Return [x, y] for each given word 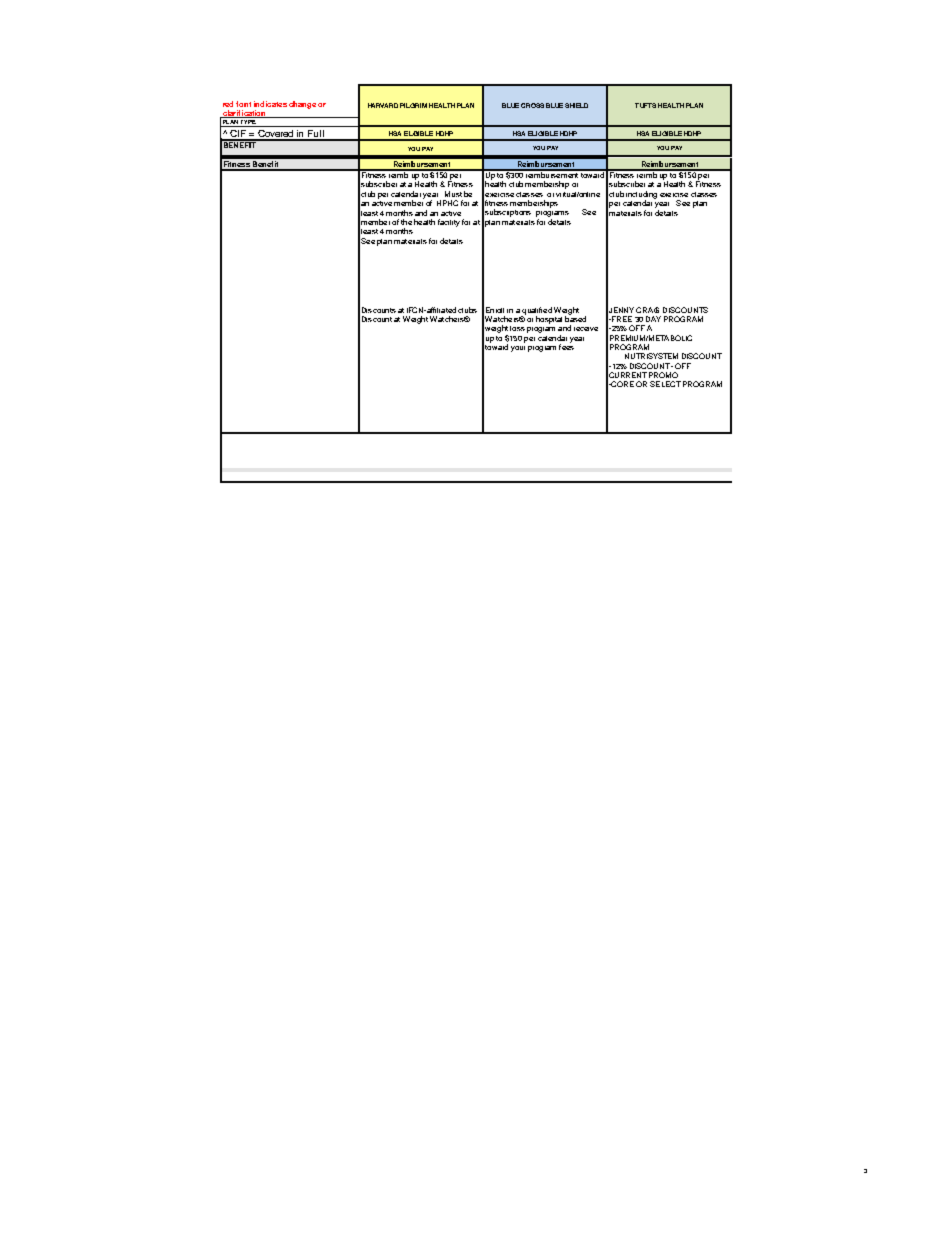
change [302, 105]
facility [449, 223]
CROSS [532, 105]
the [406, 222]
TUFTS [645, 105]
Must [453, 194]
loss [517, 328]
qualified [536, 312]
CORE [622, 384]
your [518, 349]
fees [566, 346]
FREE [621, 319]
